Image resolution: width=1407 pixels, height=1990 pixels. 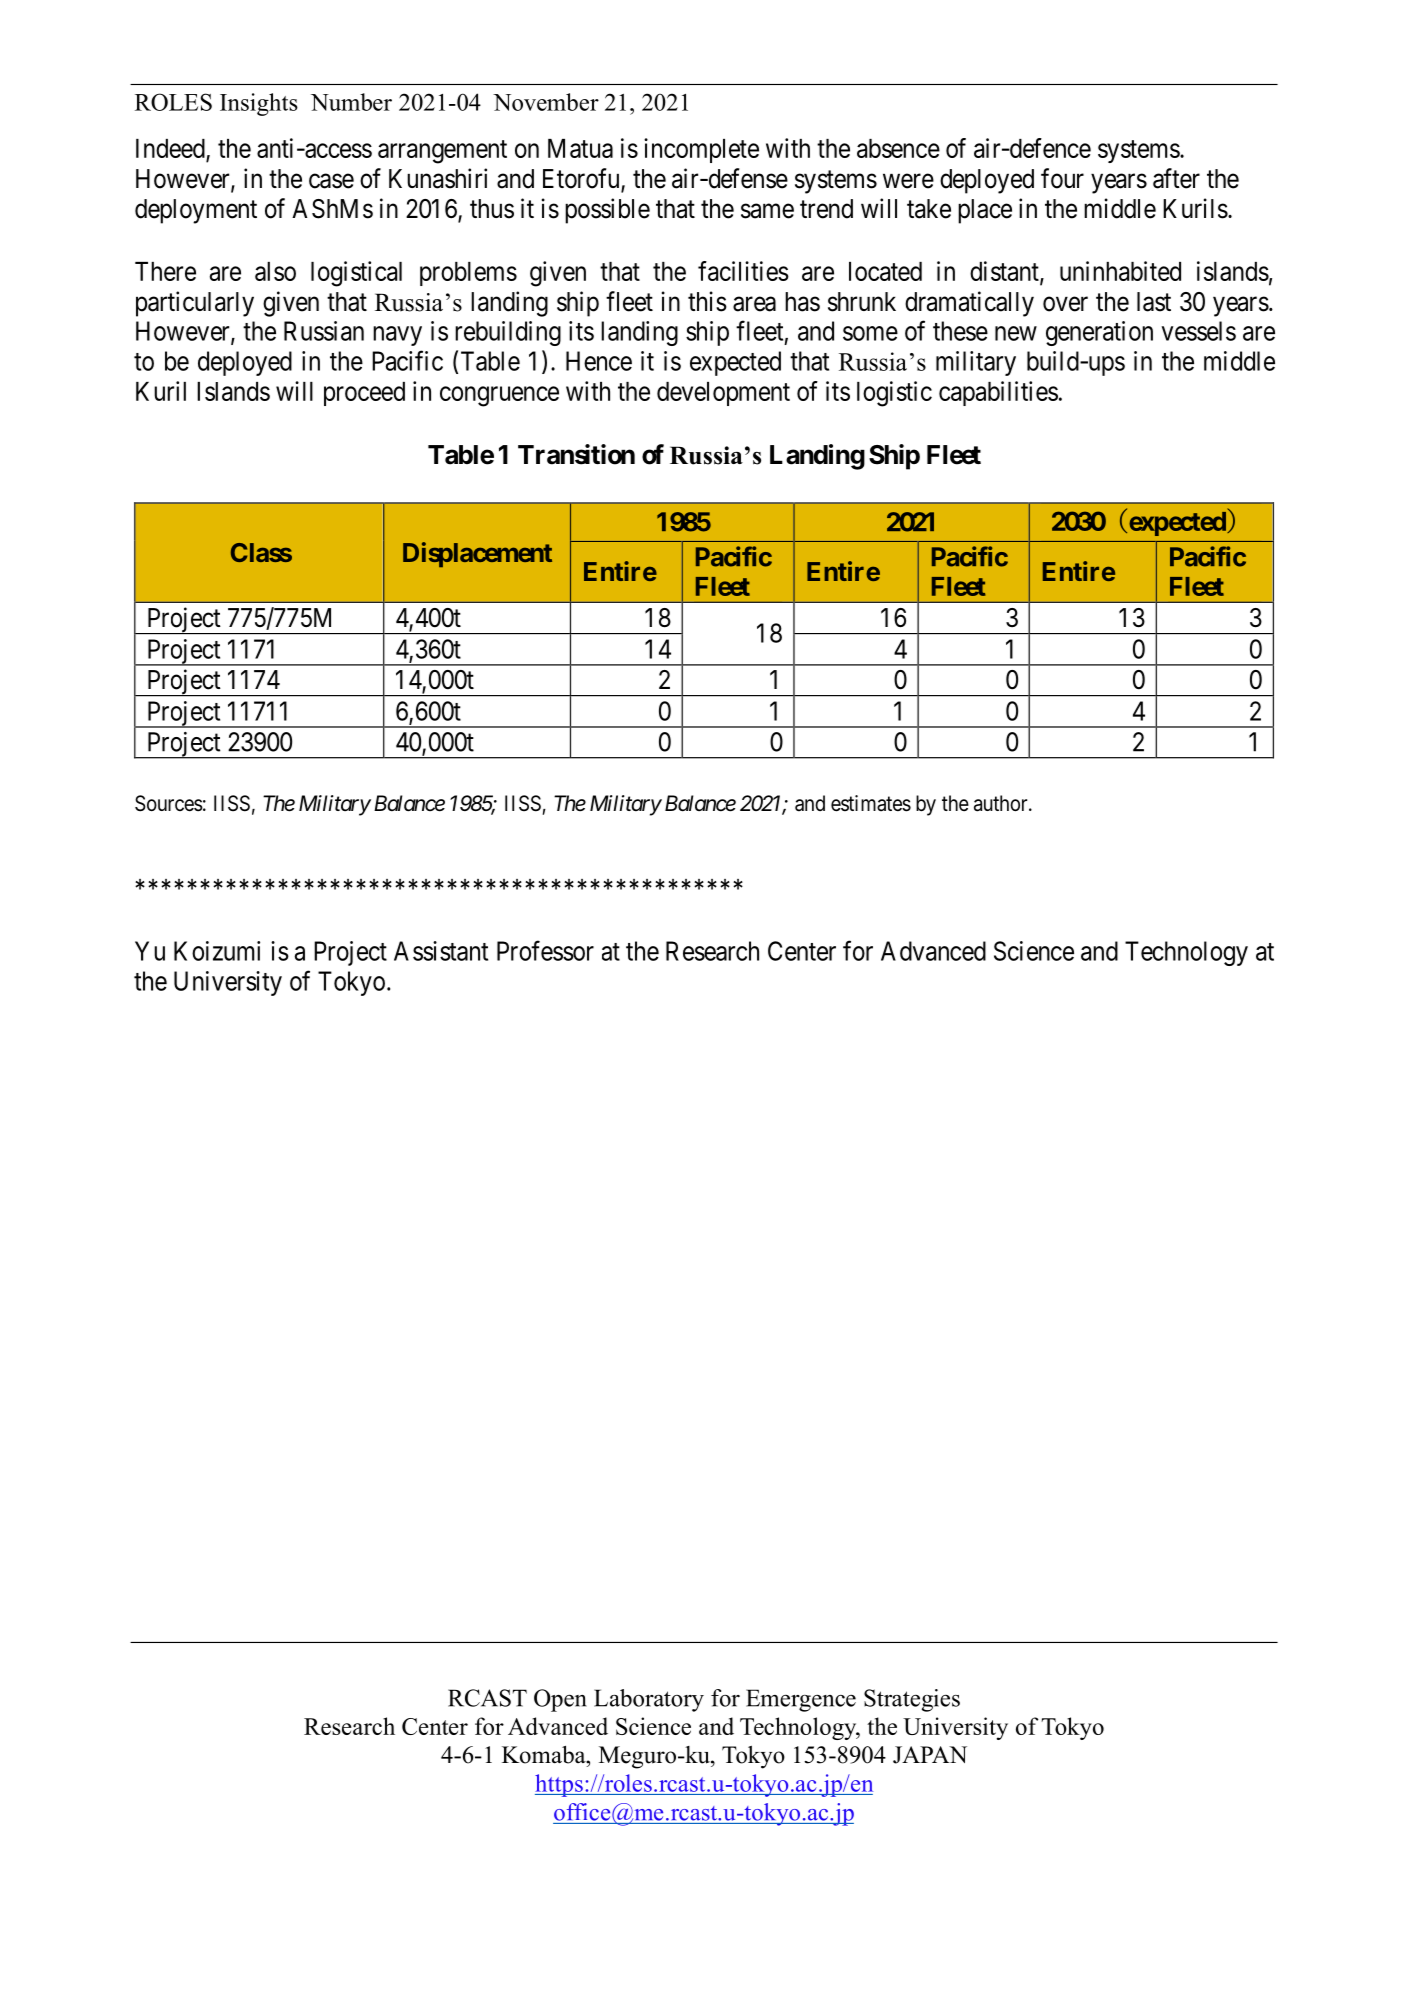 I want to click on incomplete, so click(x=701, y=150).
